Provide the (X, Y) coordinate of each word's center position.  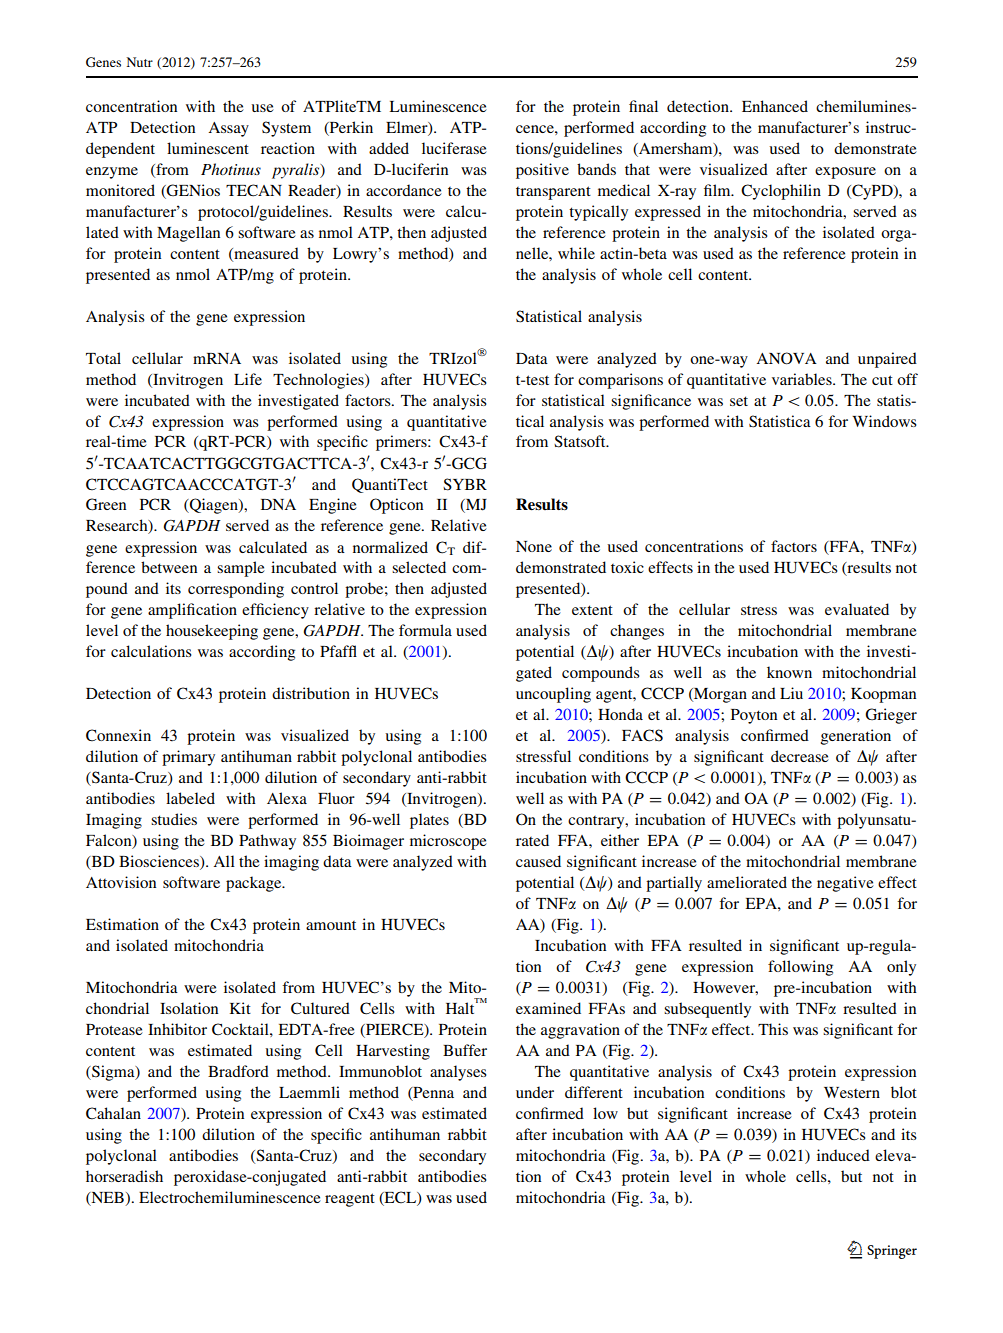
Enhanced (775, 106)
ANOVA (786, 358)
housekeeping (212, 632)
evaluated (857, 609)
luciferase (454, 148)
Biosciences (160, 862)
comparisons (620, 381)
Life (248, 379)
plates (429, 821)
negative (845, 884)
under (535, 1092)
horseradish (124, 1176)
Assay (228, 129)
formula (425, 630)
